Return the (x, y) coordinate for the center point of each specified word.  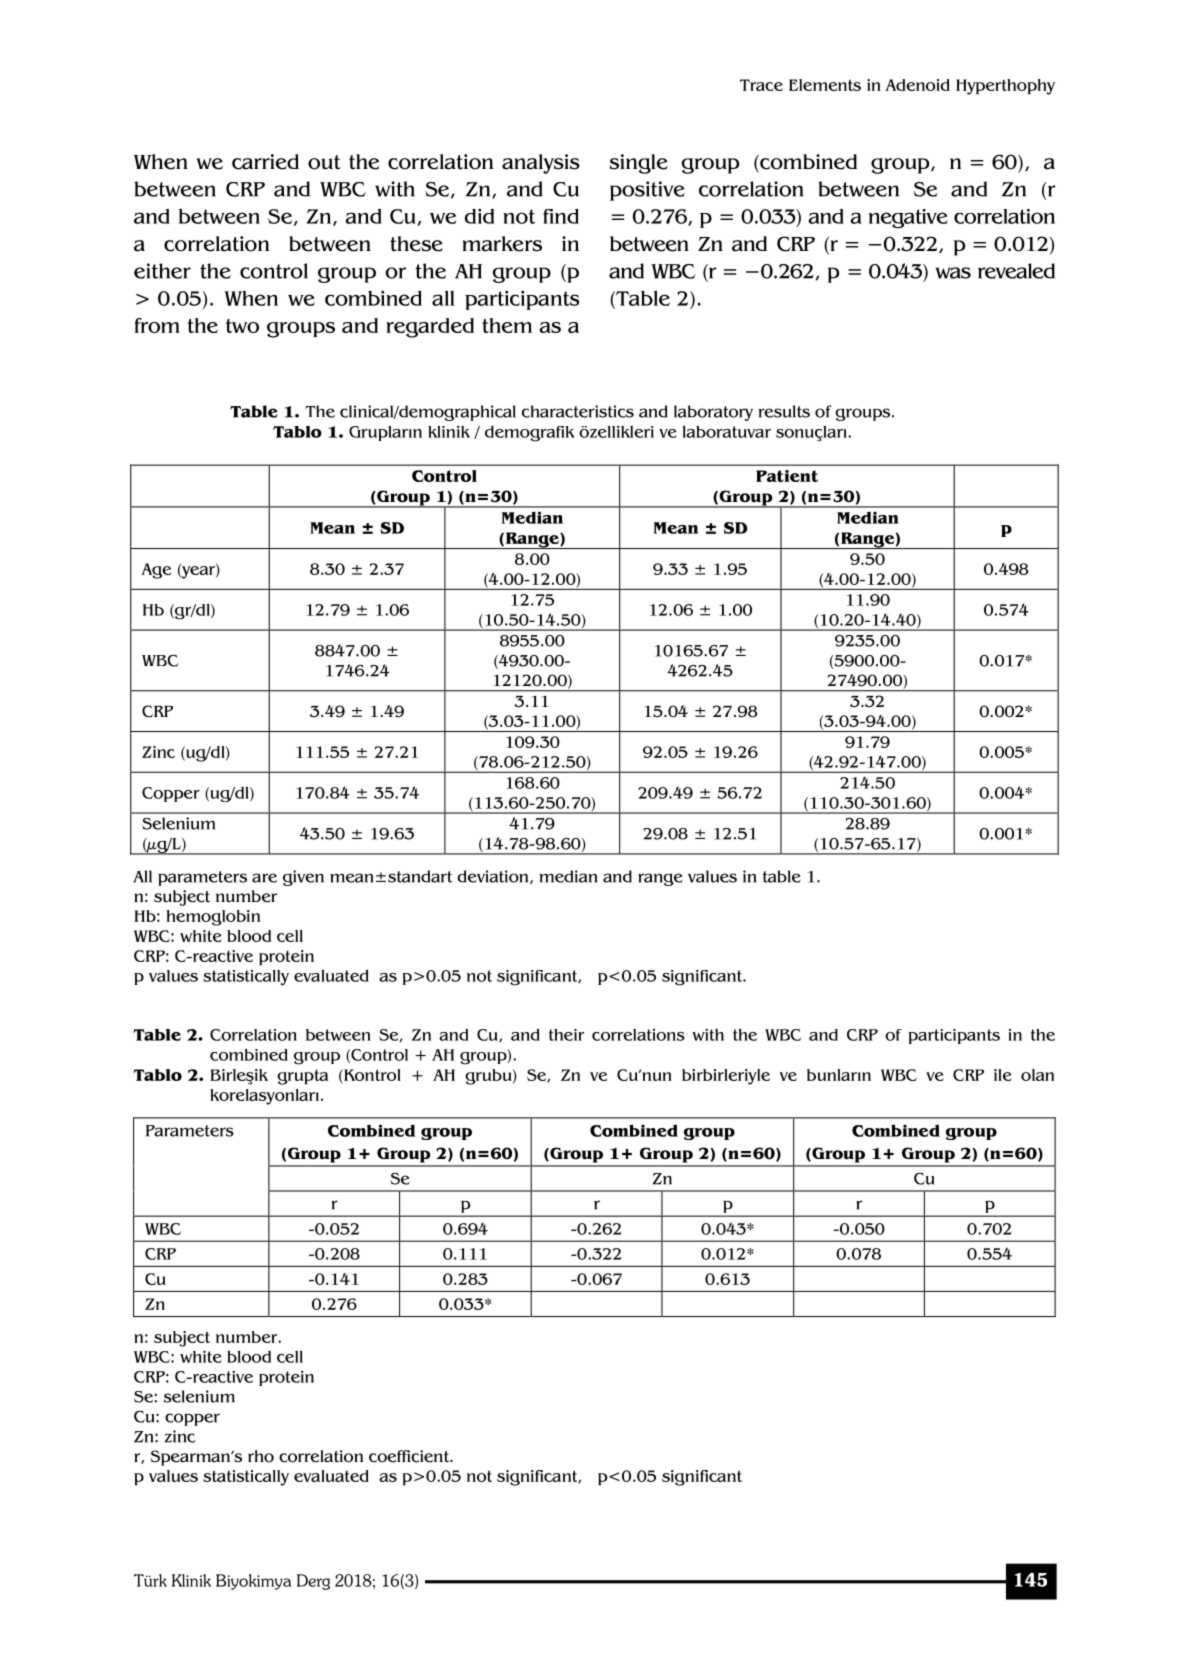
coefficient (410, 1456)
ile (1003, 1075)
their (566, 1035)
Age (156, 571)
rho (261, 1456)
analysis (541, 164)
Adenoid (917, 85)
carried (265, 162)
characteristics (578, 411)
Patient (787, 476)
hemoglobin (213, 918)
